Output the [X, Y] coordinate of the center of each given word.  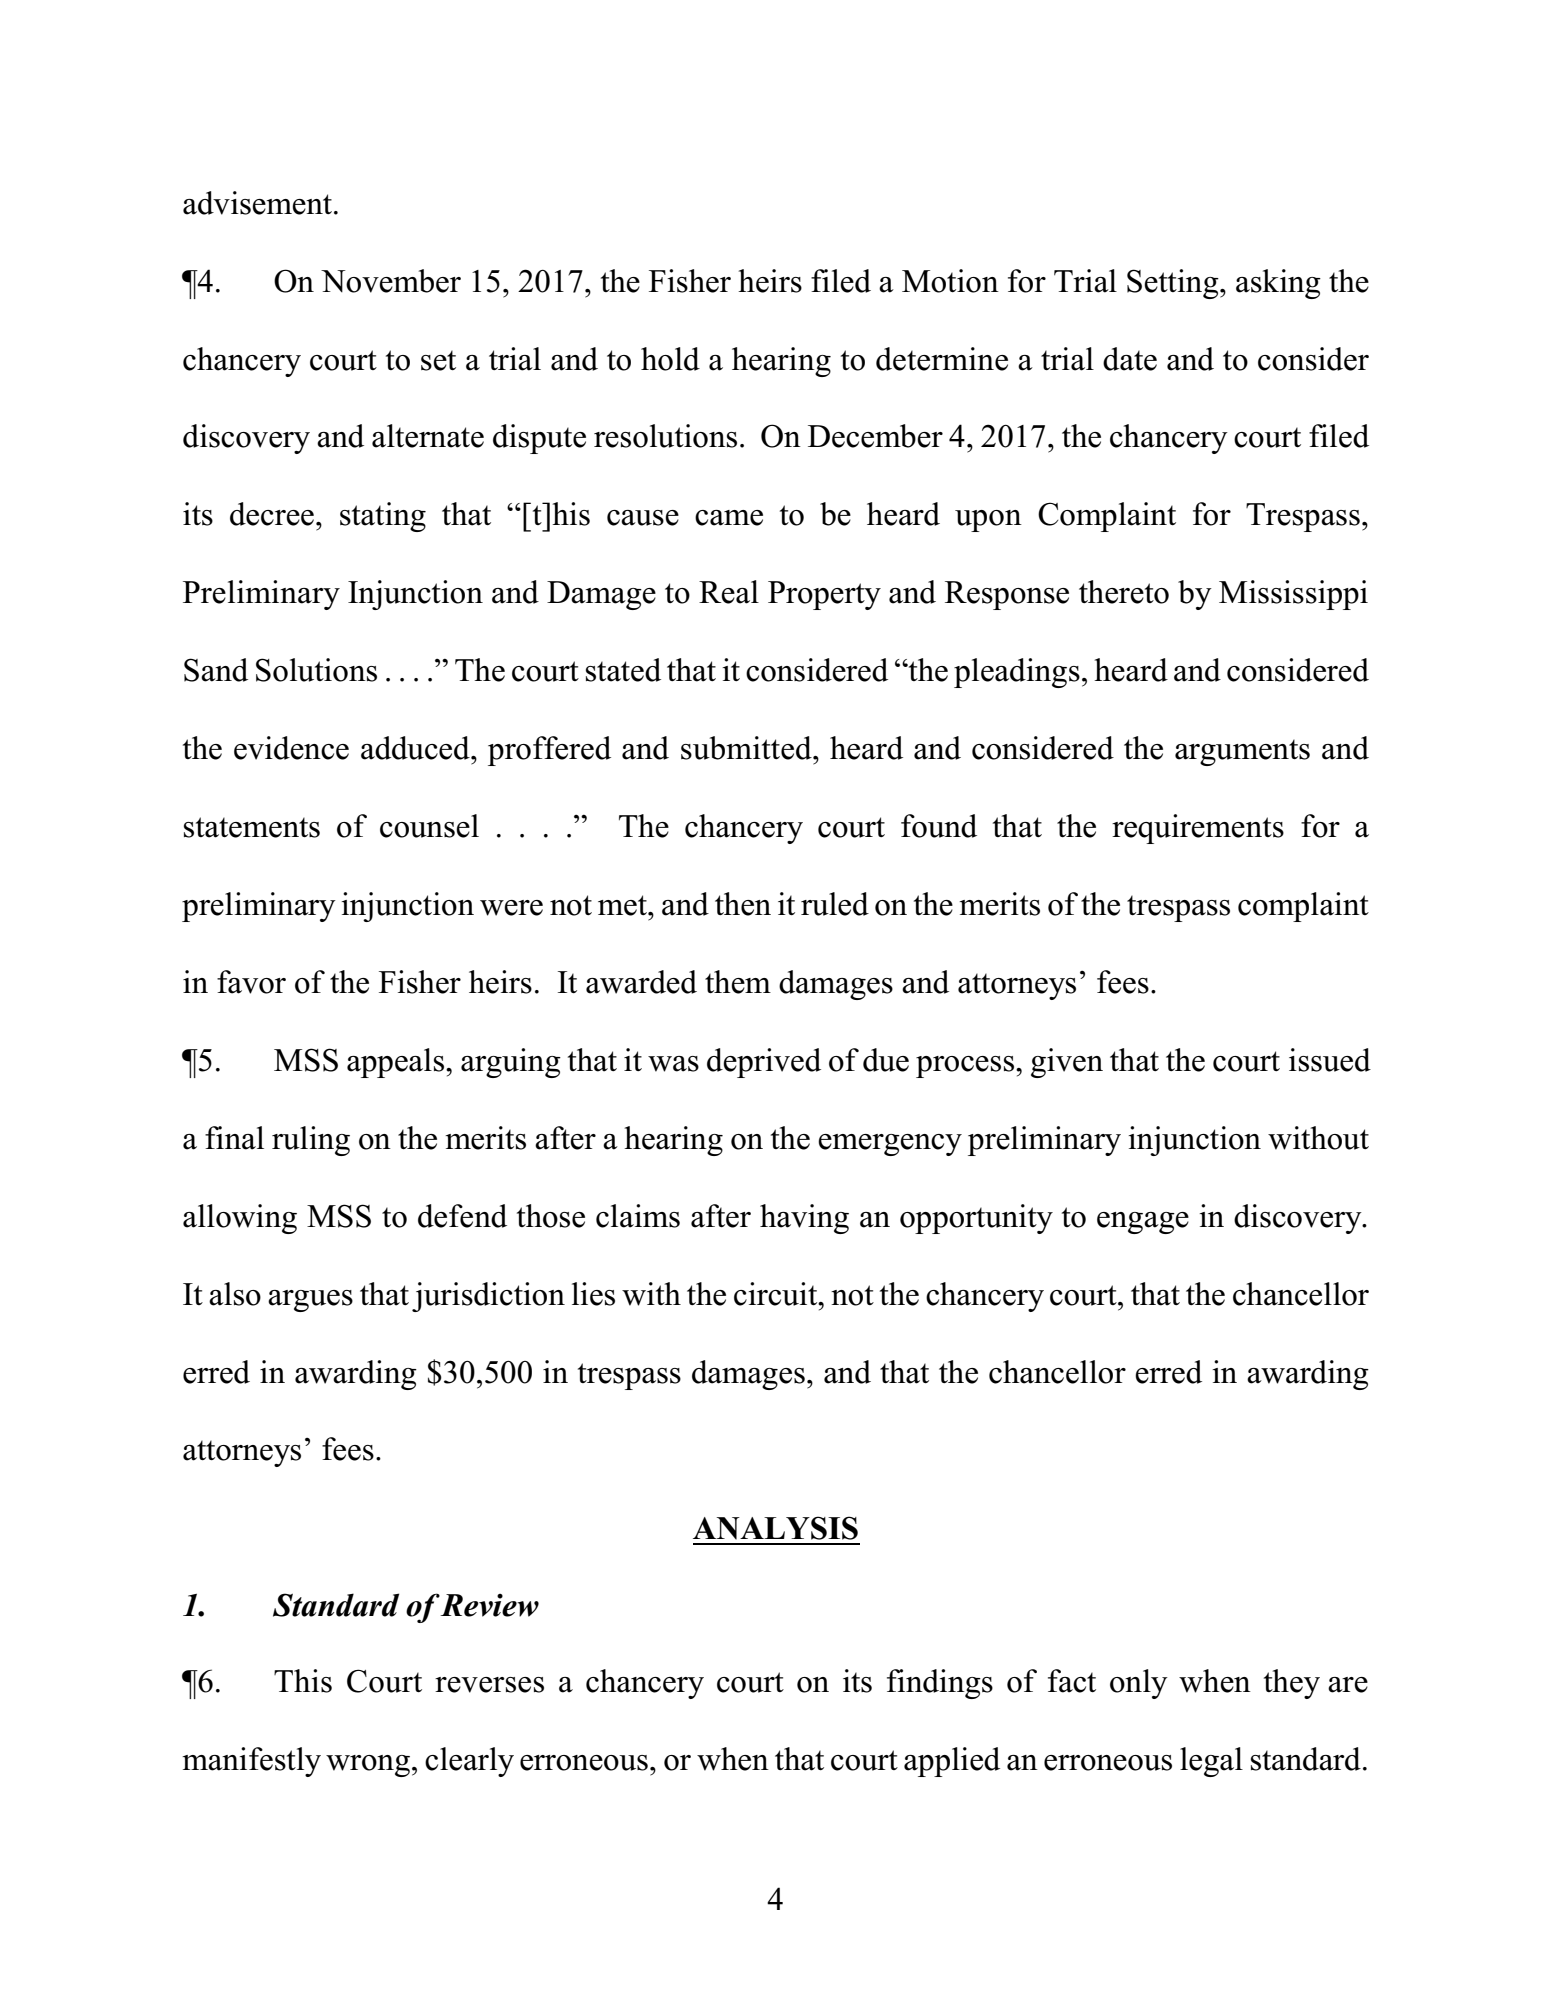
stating [383, 517]
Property [824, 595]
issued [1330, 1060]
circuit [777, 1294]
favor [251, 982]
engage [1143, 1223]
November [391, 281]
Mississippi [1293, 595]
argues [310, 1301]
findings [940, 1684]
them [738, 982]
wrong [368, 1766]
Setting [1174, 284]
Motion [950, 281]
